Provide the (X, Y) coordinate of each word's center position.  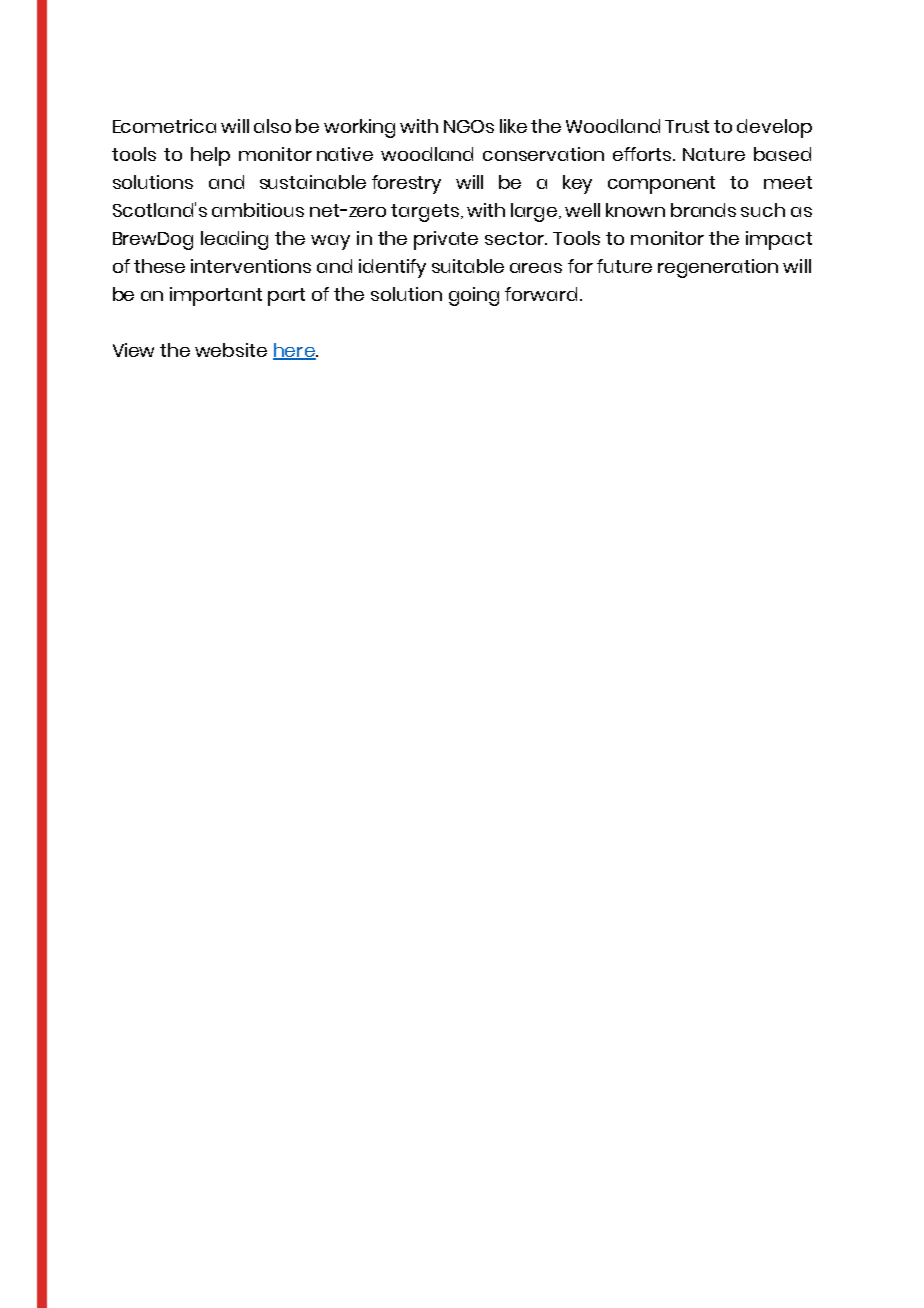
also (272, 126)
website (231, 350)
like (513, 126)
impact (779, 240)
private (446, 240)
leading (234, 240)
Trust (687, 126)
